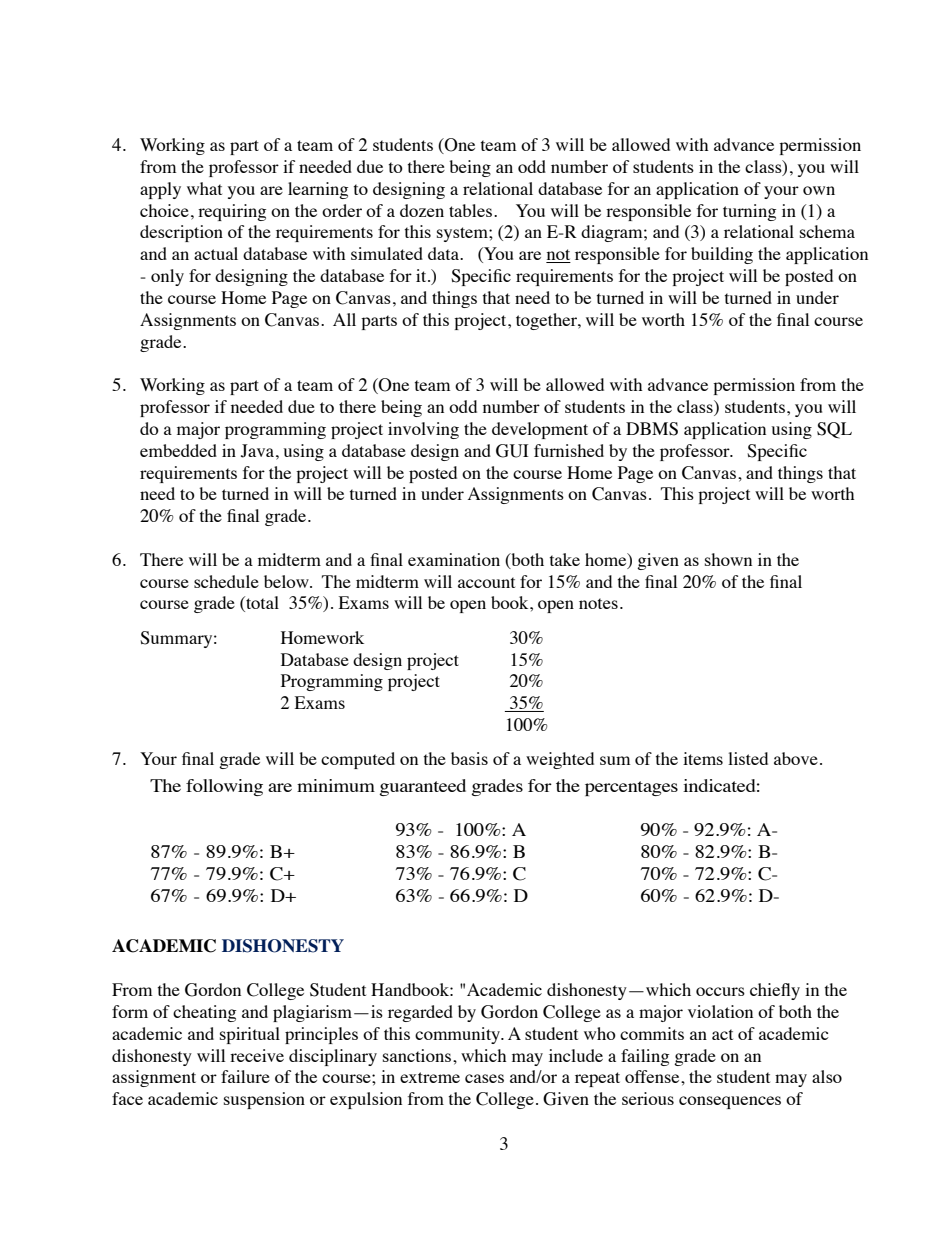 The width and height of the page is (952, 1233). What do you see at coordinates (728, 559) in the page?
I see `shown` at bounding box center [728, 559].
